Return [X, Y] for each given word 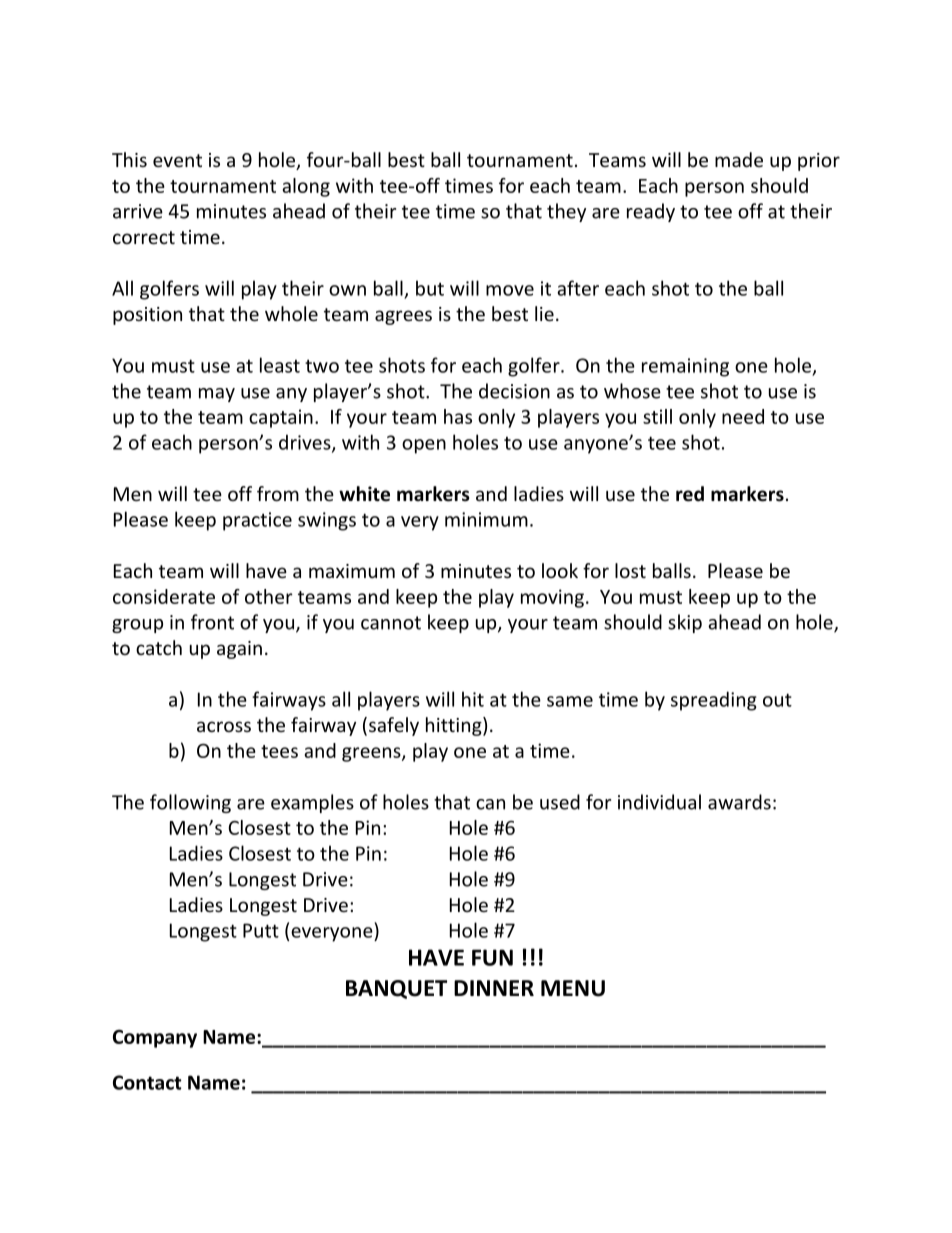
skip [685, 623]
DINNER [494, 988]
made [739, 159]
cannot [391, 623]
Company [155, 1038]
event [177, 160]
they [566, 212]
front [212, 622]
